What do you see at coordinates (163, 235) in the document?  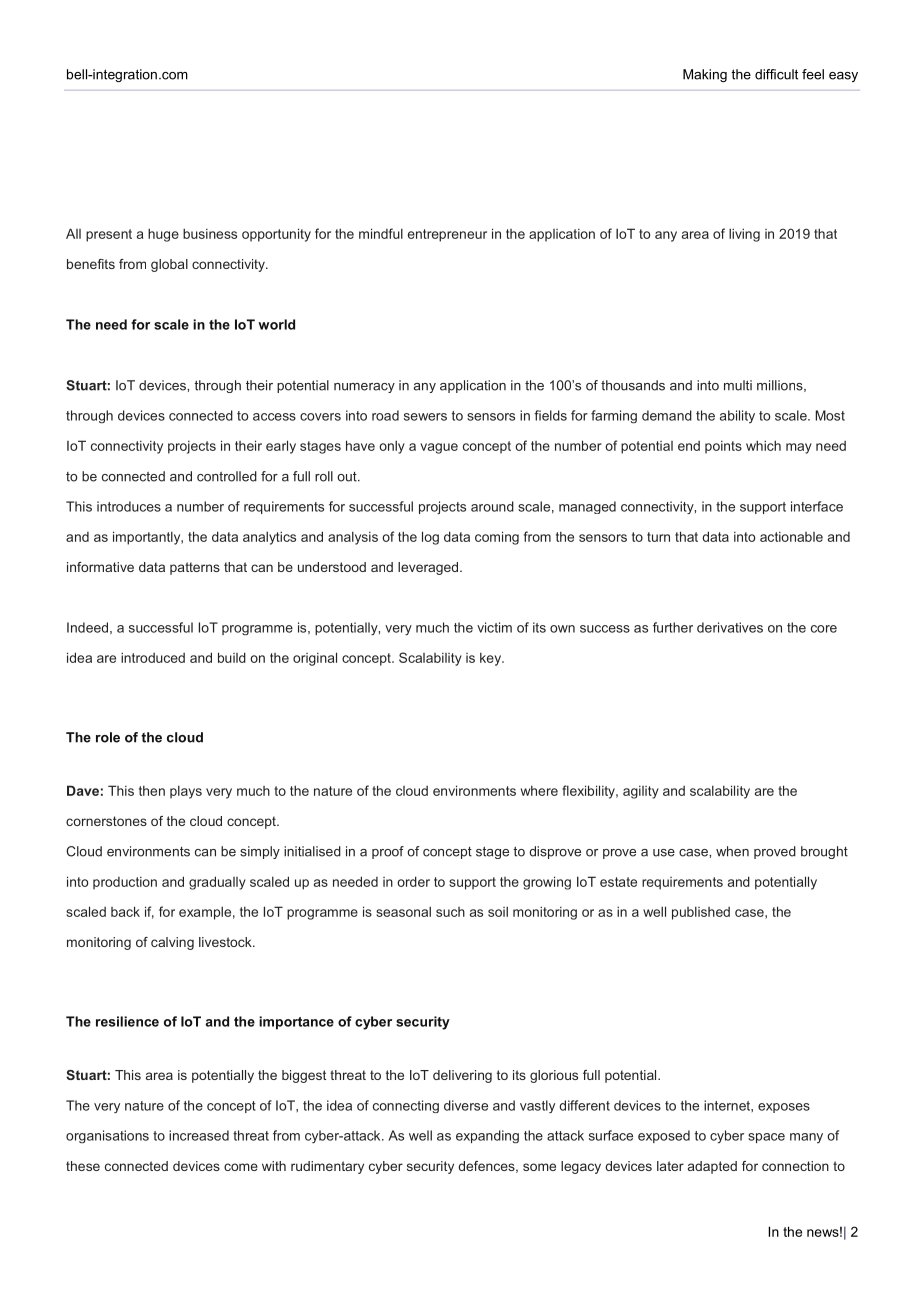 I see `huge` at bounding box center [163, 235].
